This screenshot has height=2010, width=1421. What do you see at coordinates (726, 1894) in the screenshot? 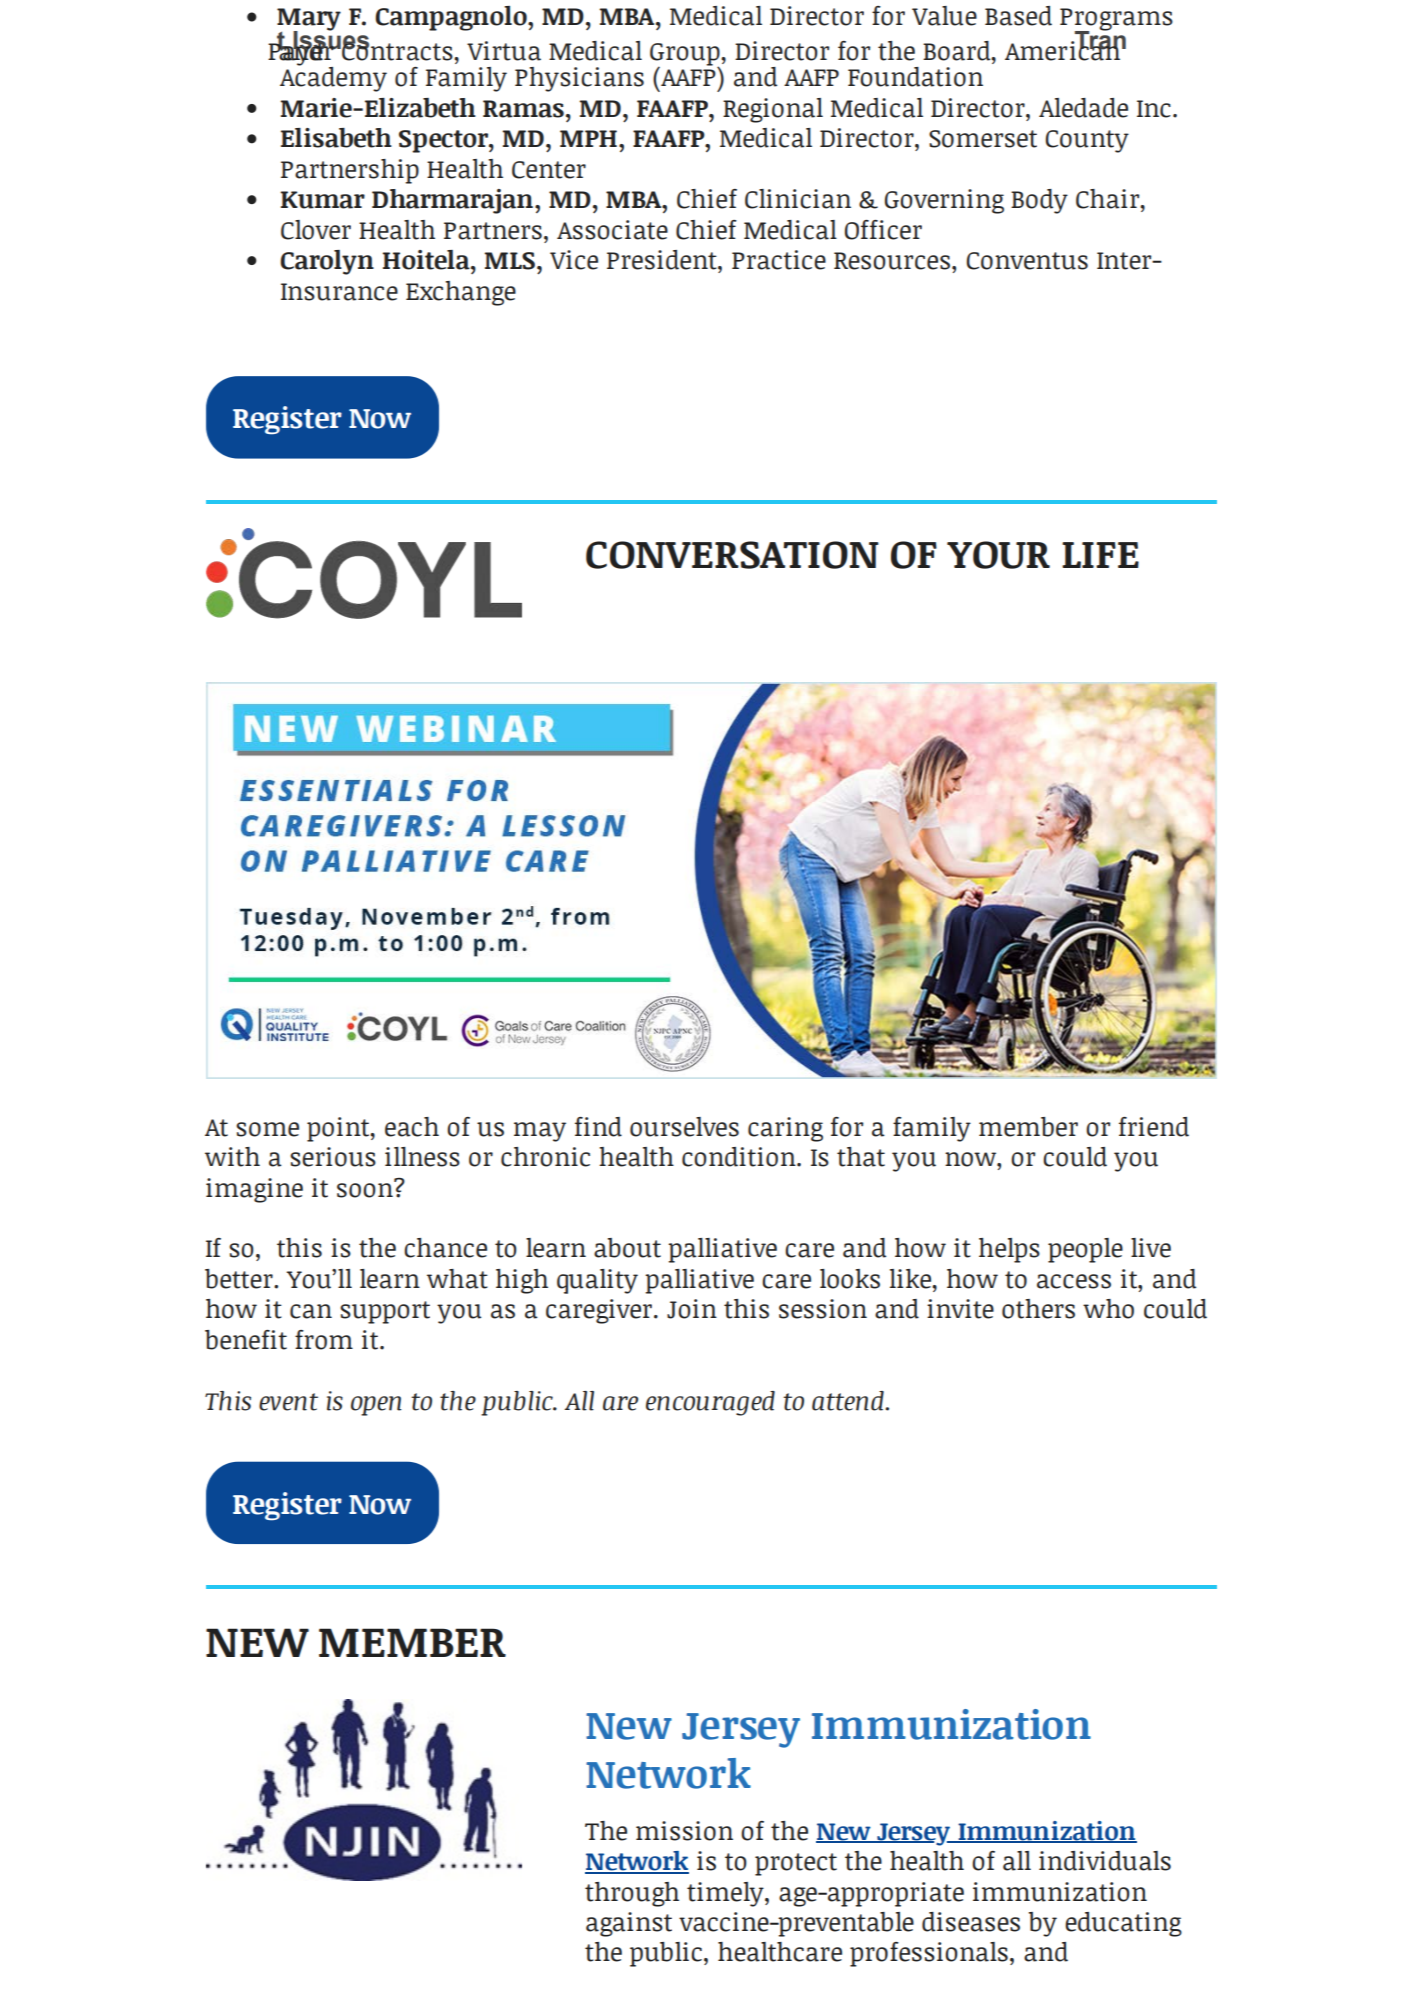
I see `timely` at bounding box center [726, 1894].
